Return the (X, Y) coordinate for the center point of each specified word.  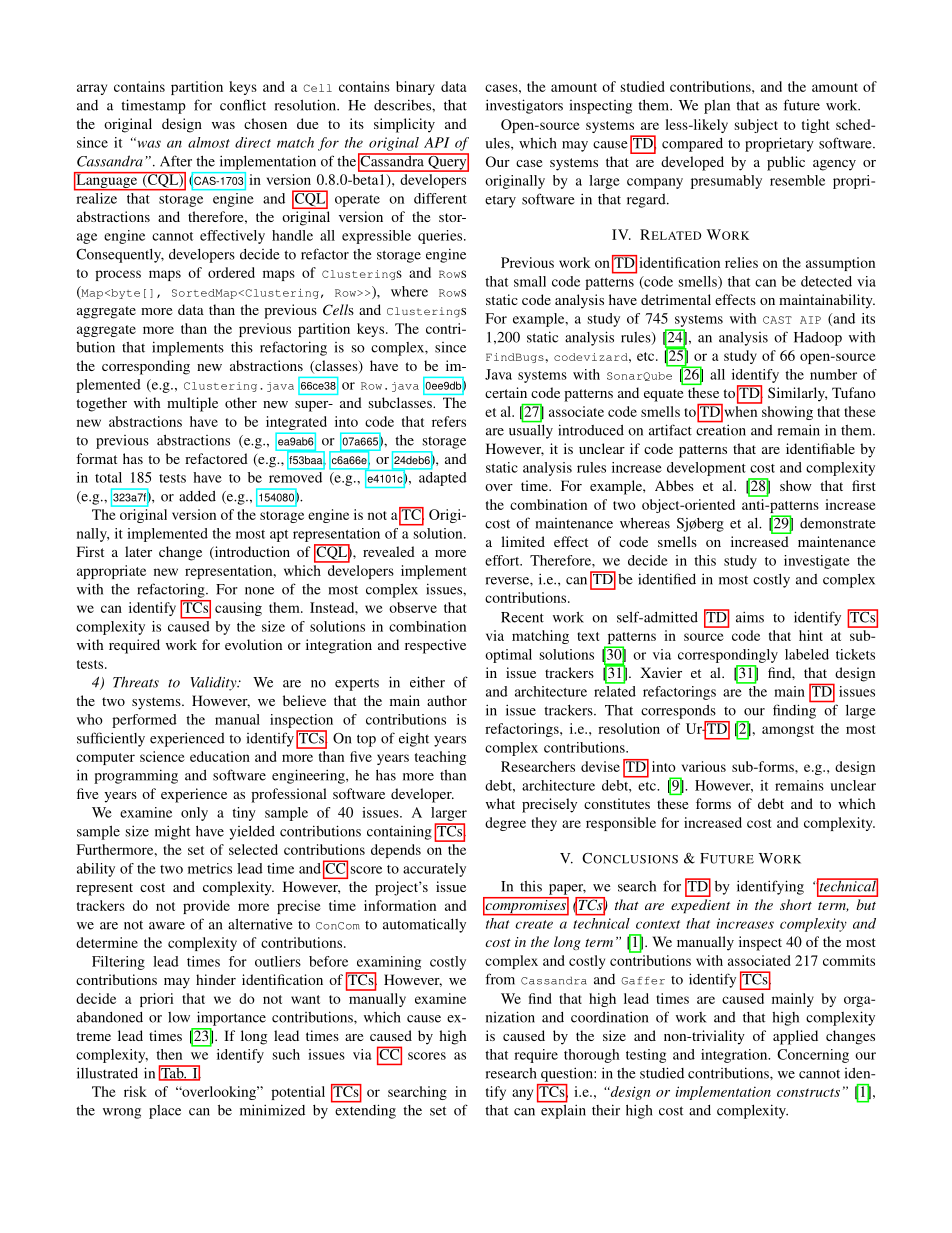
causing (238, 609)
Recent (522, 617)
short (796, 904)
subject (756, 126)
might (172, 832)
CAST (777, 320)
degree (505, 824)
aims (750, 617)
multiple (192, 404)
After (176, 161)
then (169, 1054)
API (437, 142)
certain (506, 392)
